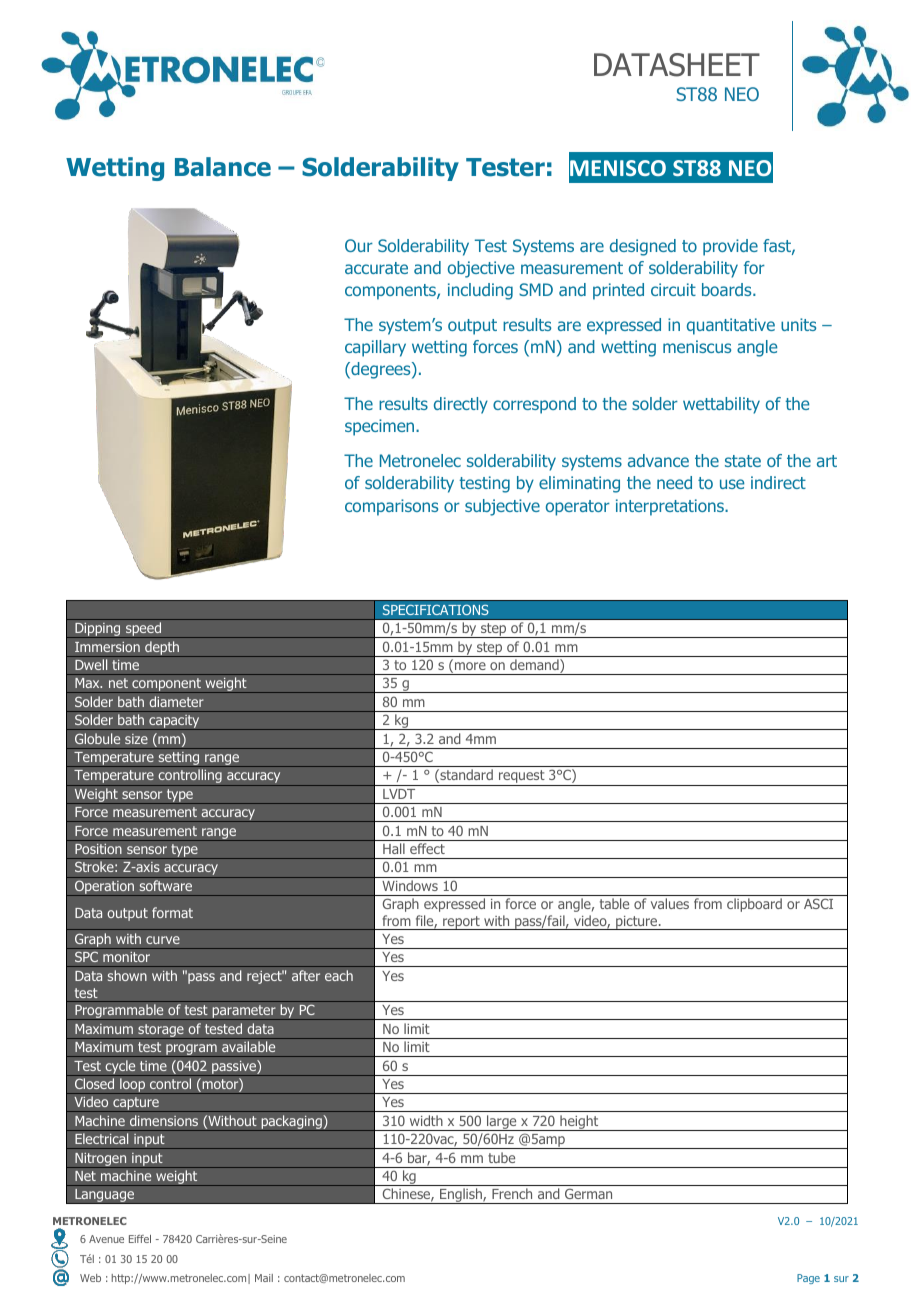 This screenshot has height=1308, width=924. What do you see at coordinates (502, 507) in the screenshot?
I see `subjective` at bounding box center [502, 507].
